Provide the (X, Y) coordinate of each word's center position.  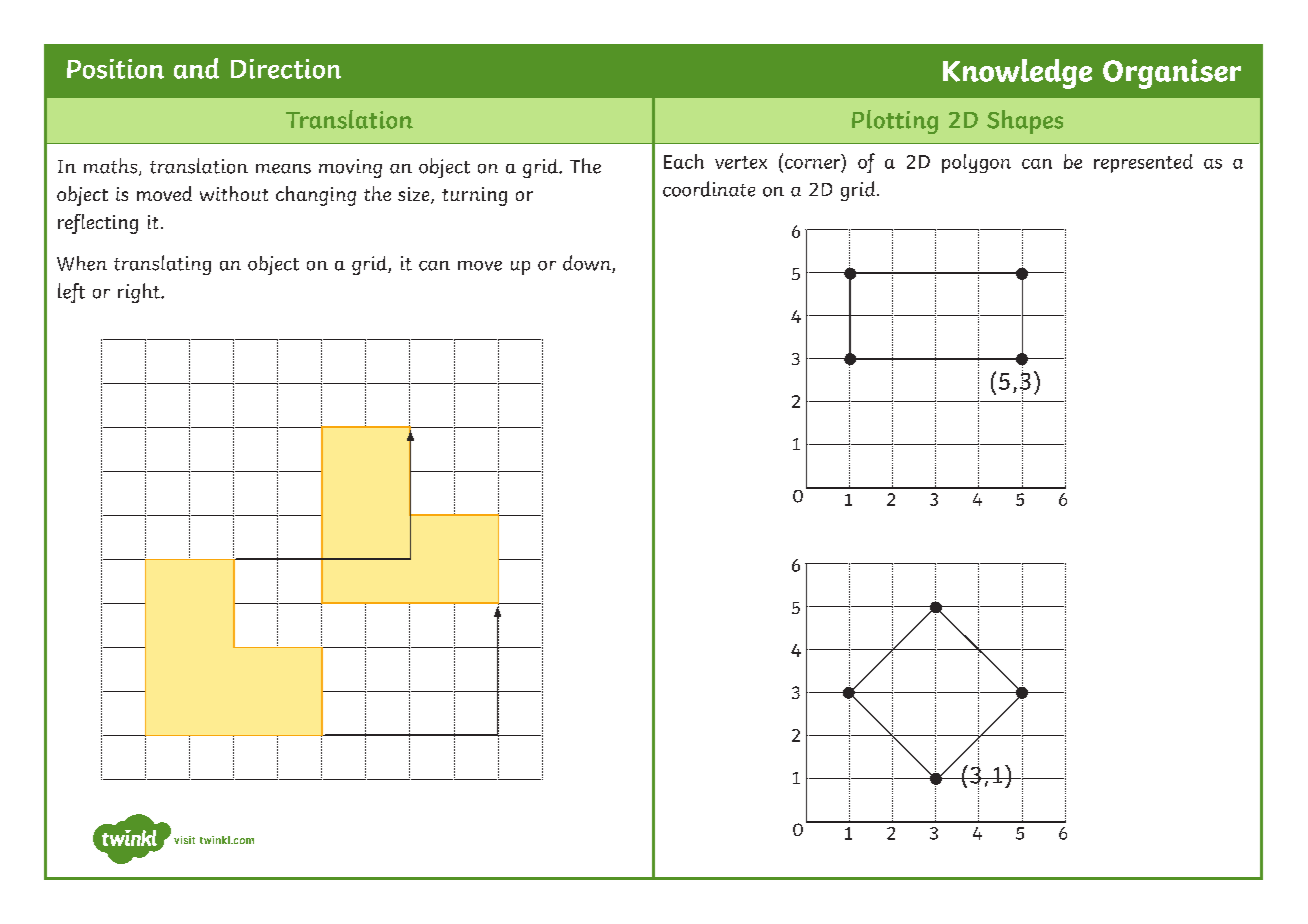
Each (684, 161)
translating (162, 265)
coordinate (709, 189)
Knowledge (1017, 74)
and (196, 68)
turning (474, 196)
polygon (976, 163)
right (140, 293)
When (82, 263)
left (71, 293)
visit (184, 840)
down (588, 264)
